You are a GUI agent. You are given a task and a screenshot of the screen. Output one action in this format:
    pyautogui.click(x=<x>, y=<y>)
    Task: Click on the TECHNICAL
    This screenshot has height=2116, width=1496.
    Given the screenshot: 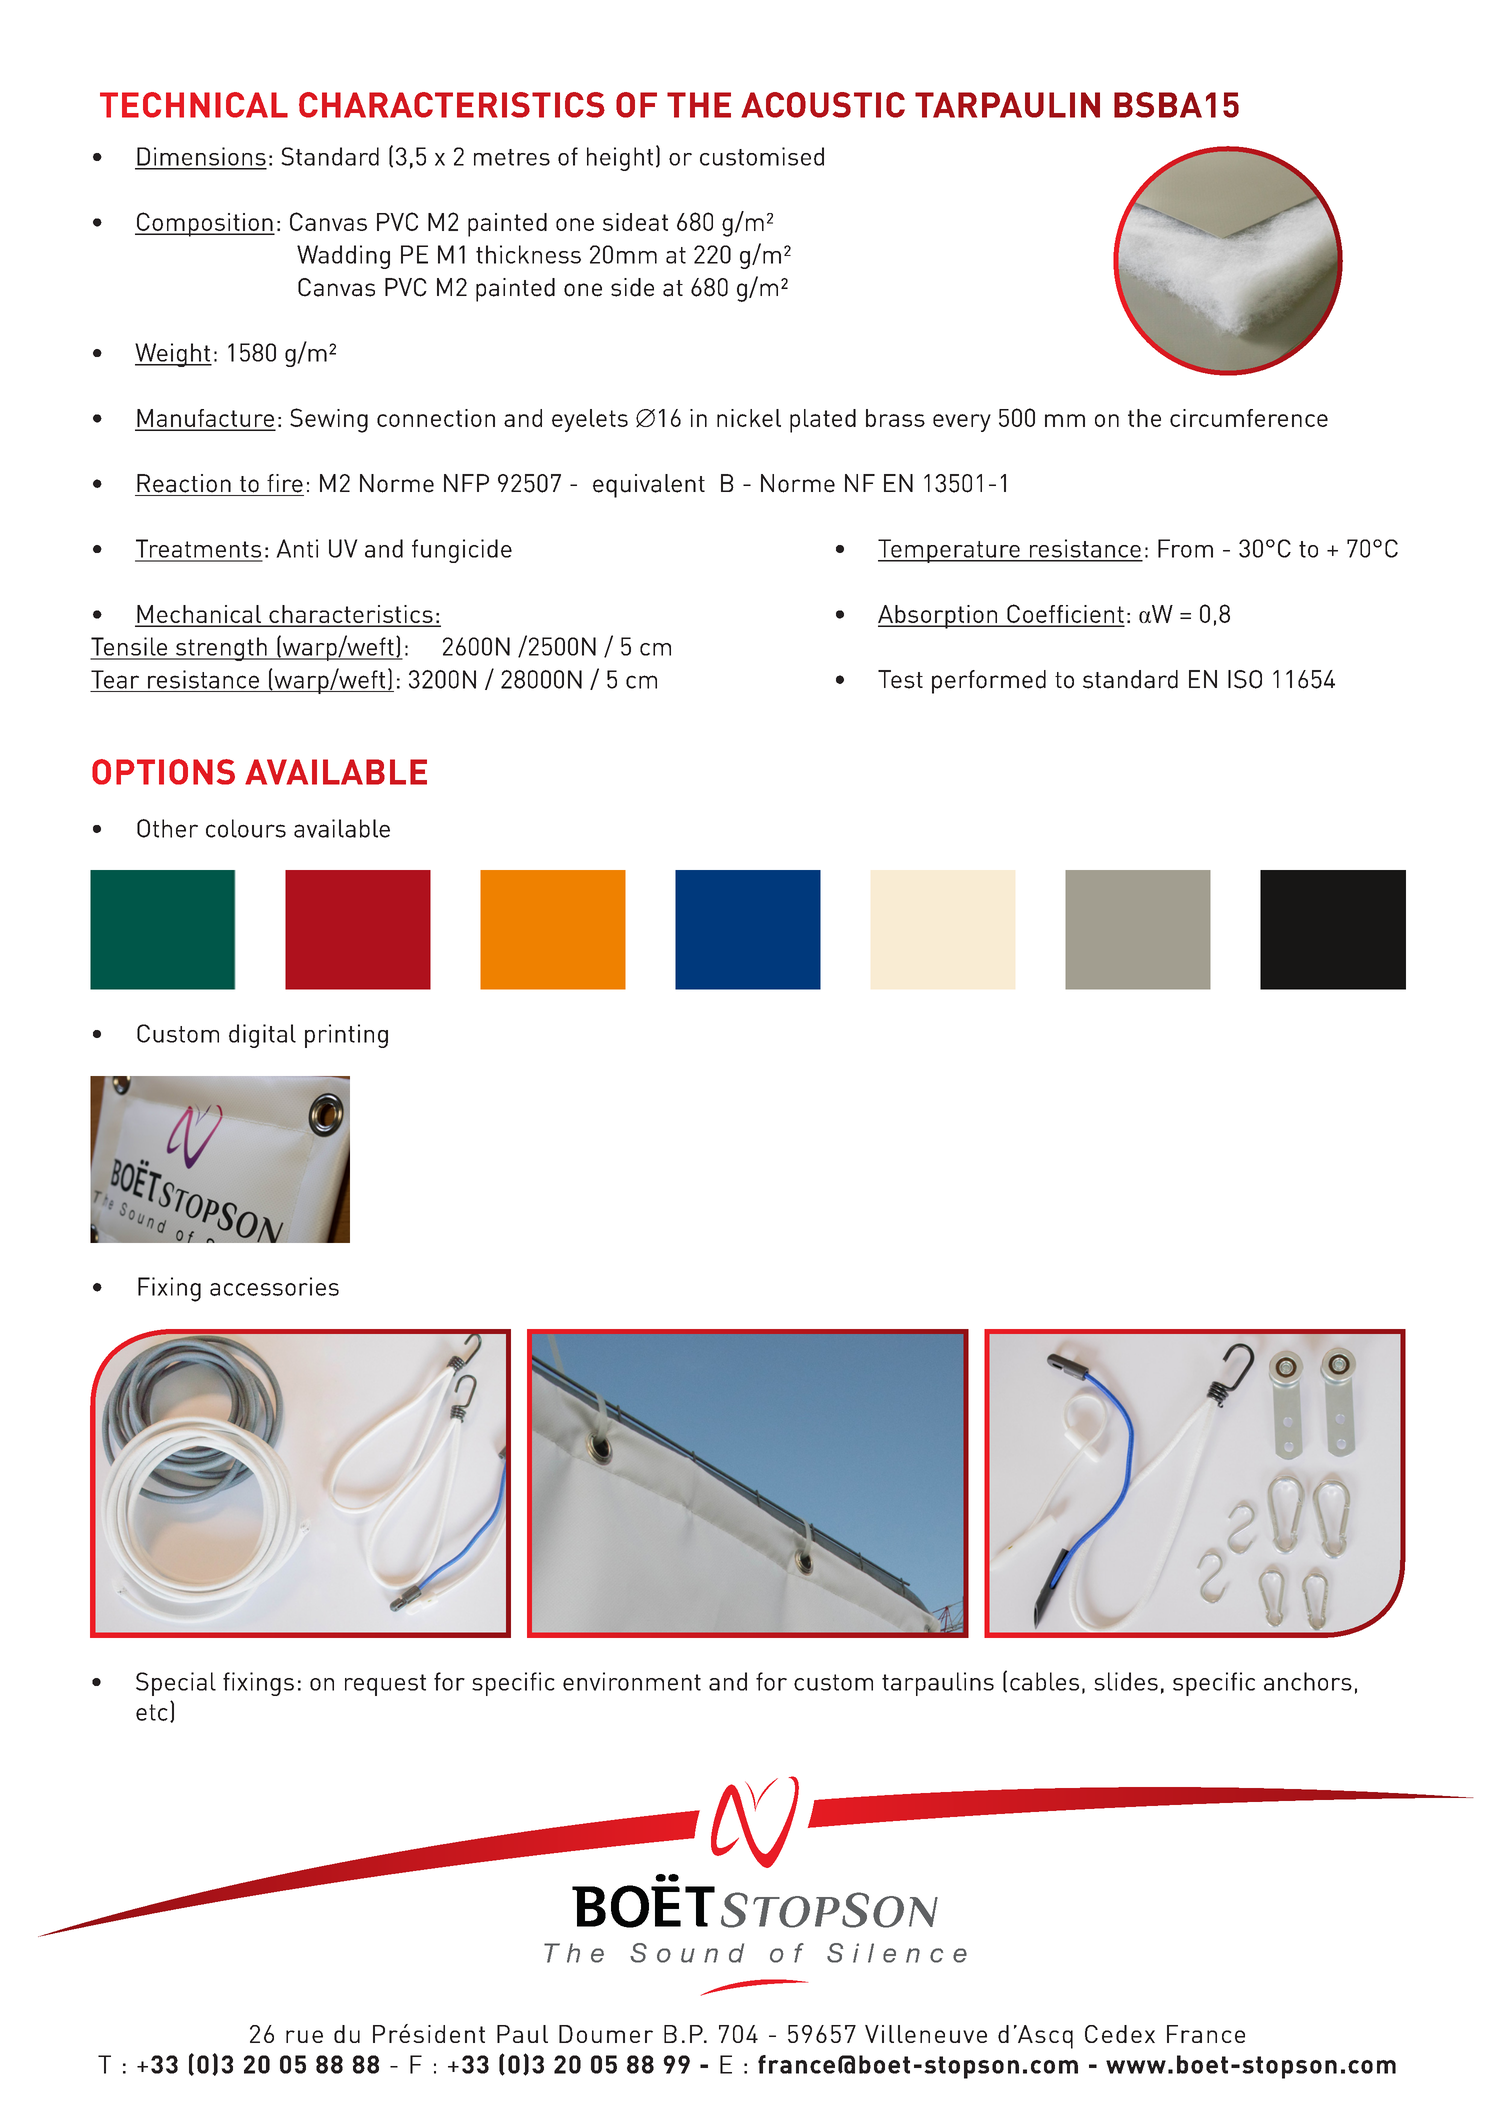 What is the action you would take?
    pyautogui.click(x=194, y=105)
